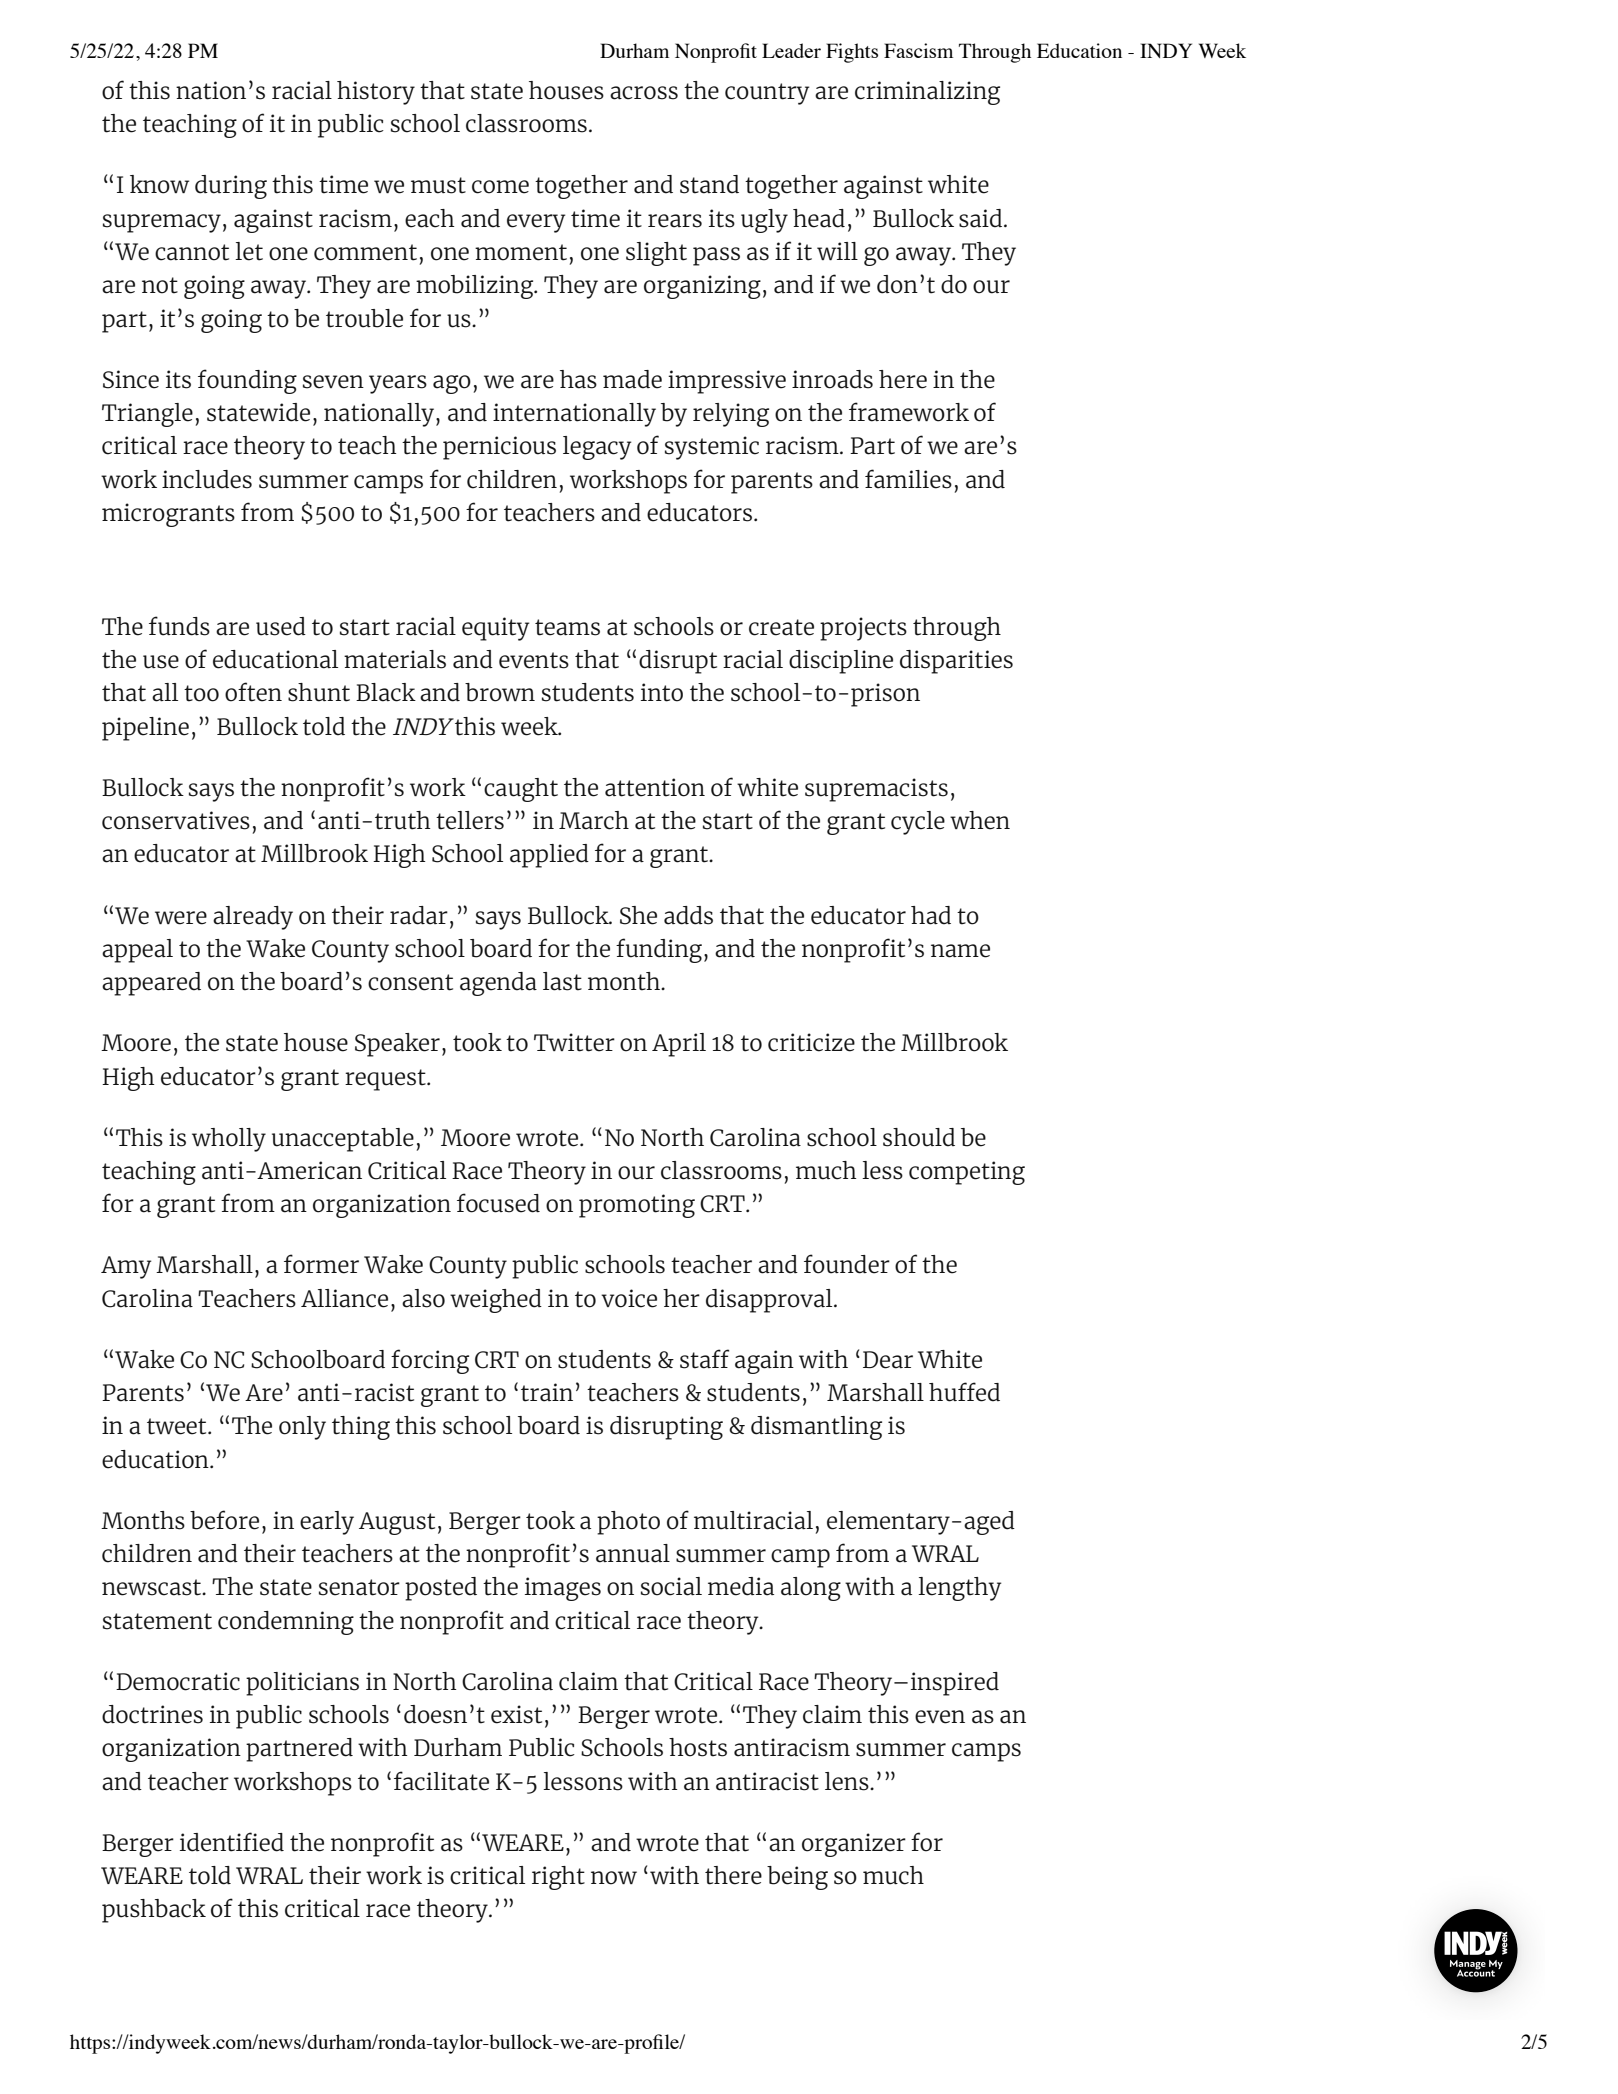 This screenshot has width=1618, height=2094. Describe the element at coordinates (927, 93) in the screenshot. I see `criminalizing` at that location.
